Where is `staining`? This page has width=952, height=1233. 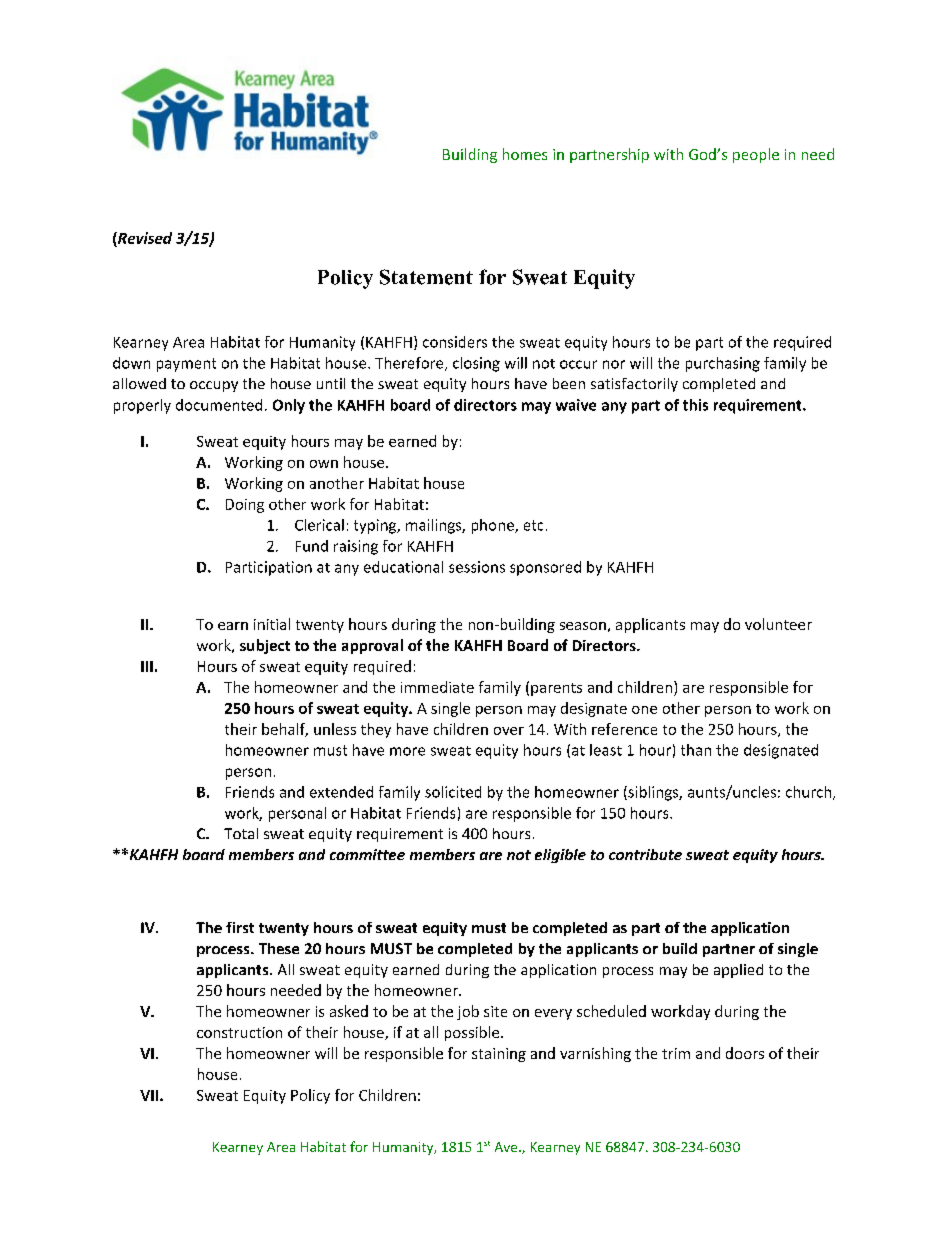
staining is located at coordinates (499, 1055).
